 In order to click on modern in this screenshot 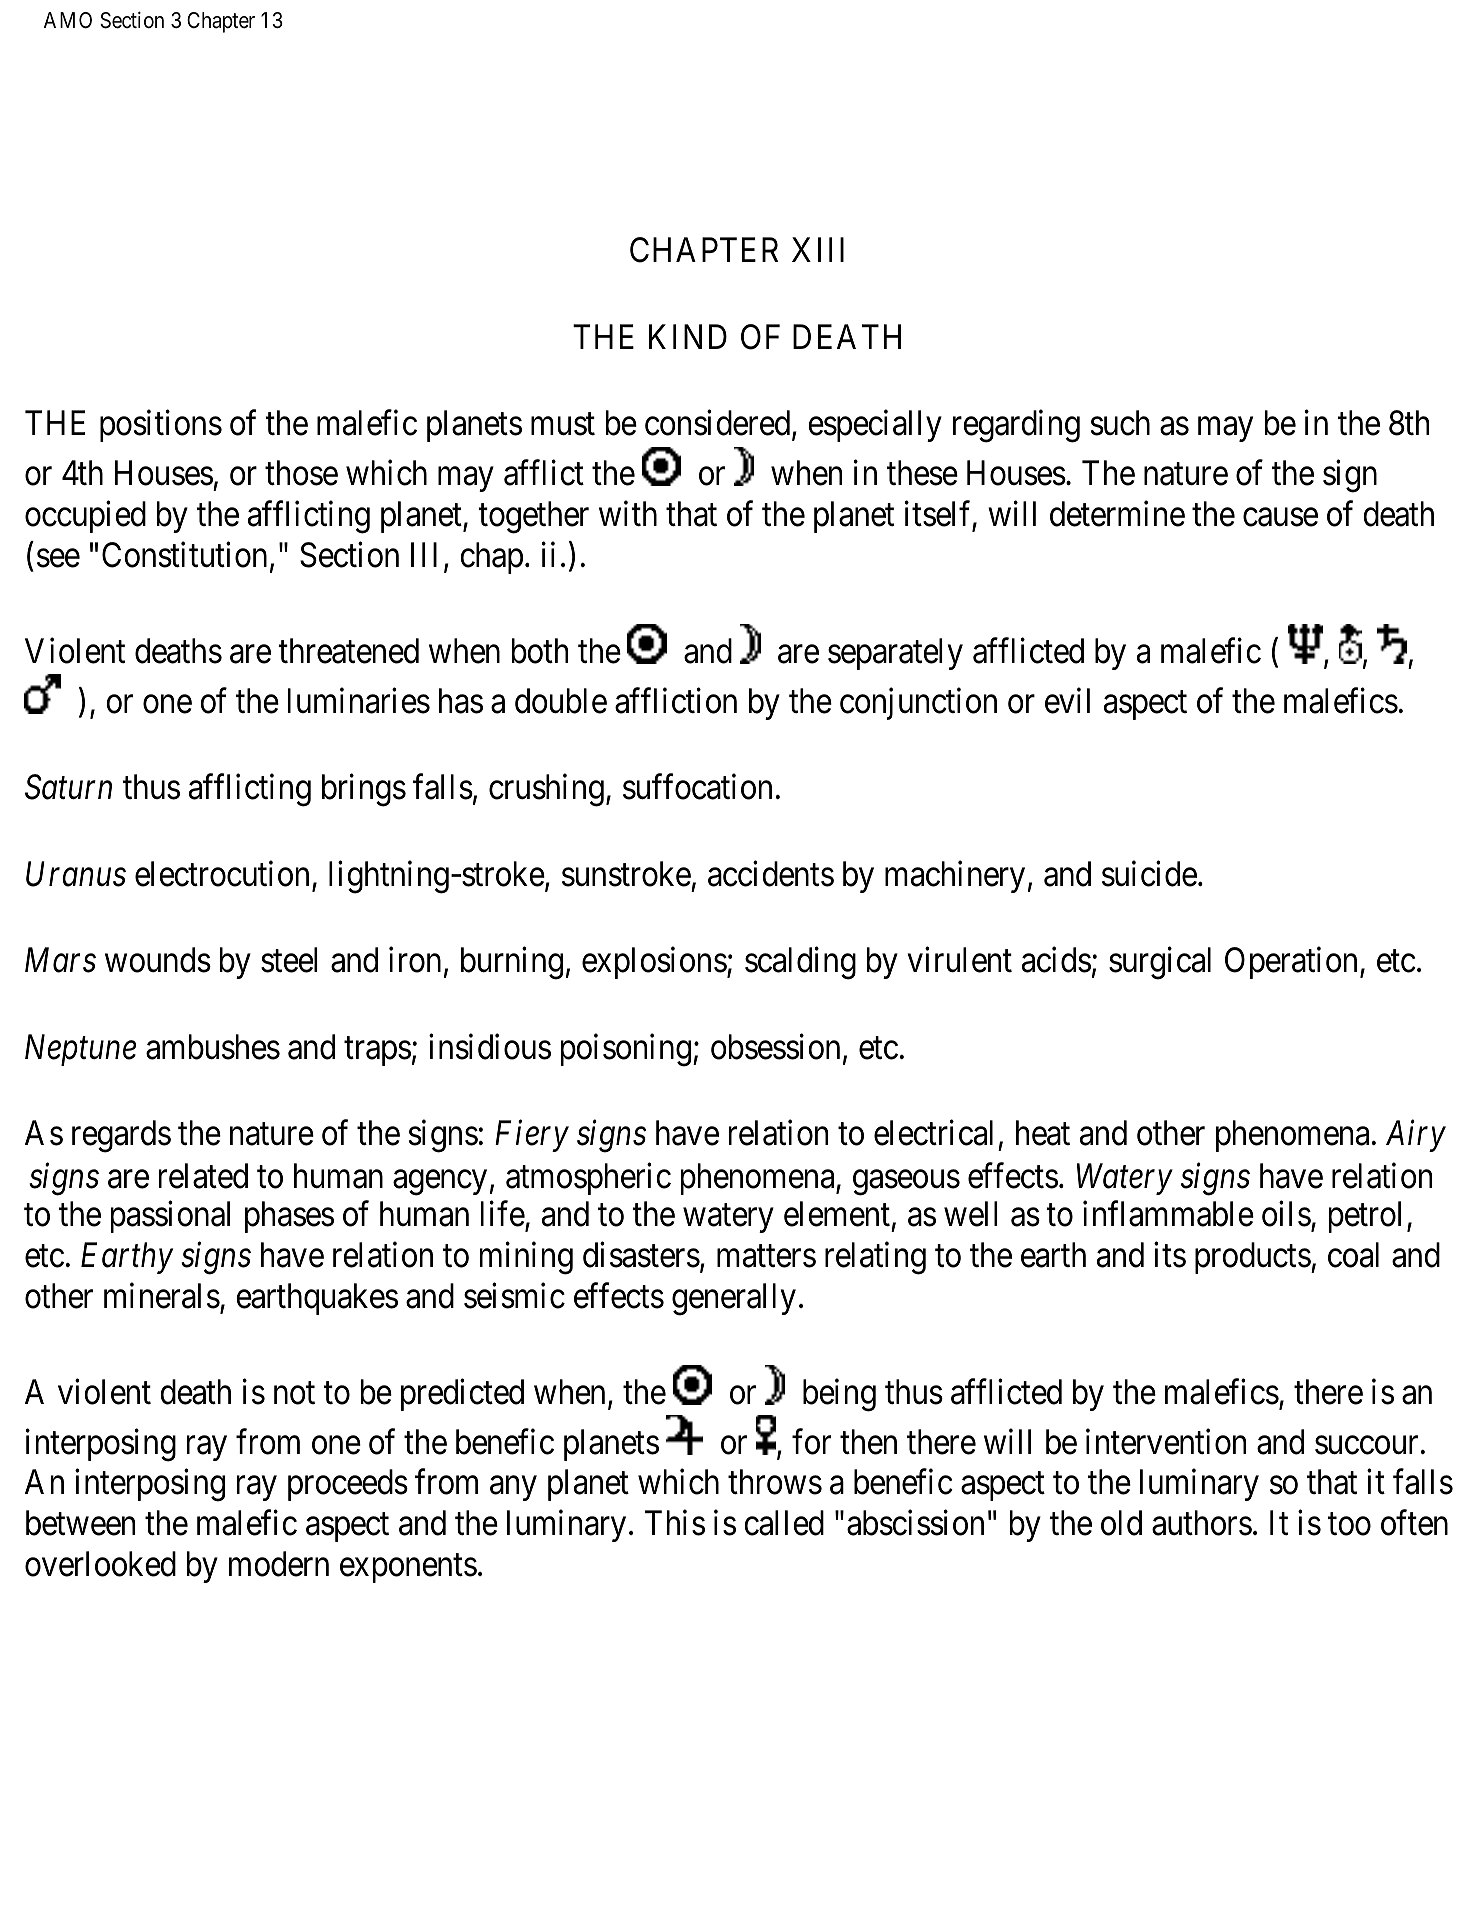, I will do `click(279, 1564)`.
